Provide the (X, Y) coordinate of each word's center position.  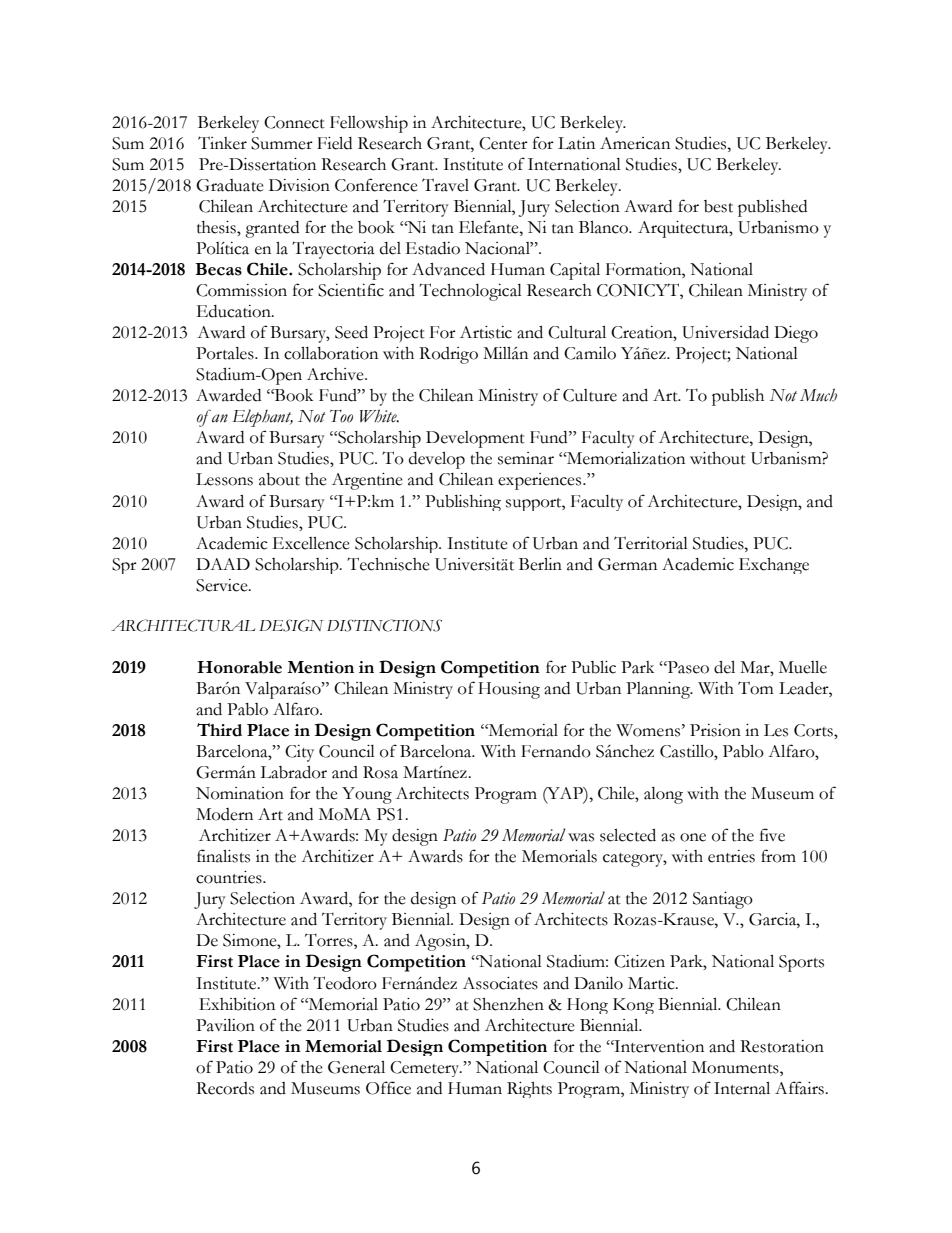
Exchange (774, 566)
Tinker (222, 143)
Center (503, 143)
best (718, 206)
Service (223, 585)
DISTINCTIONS (384, 625)
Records (225, 1088)
